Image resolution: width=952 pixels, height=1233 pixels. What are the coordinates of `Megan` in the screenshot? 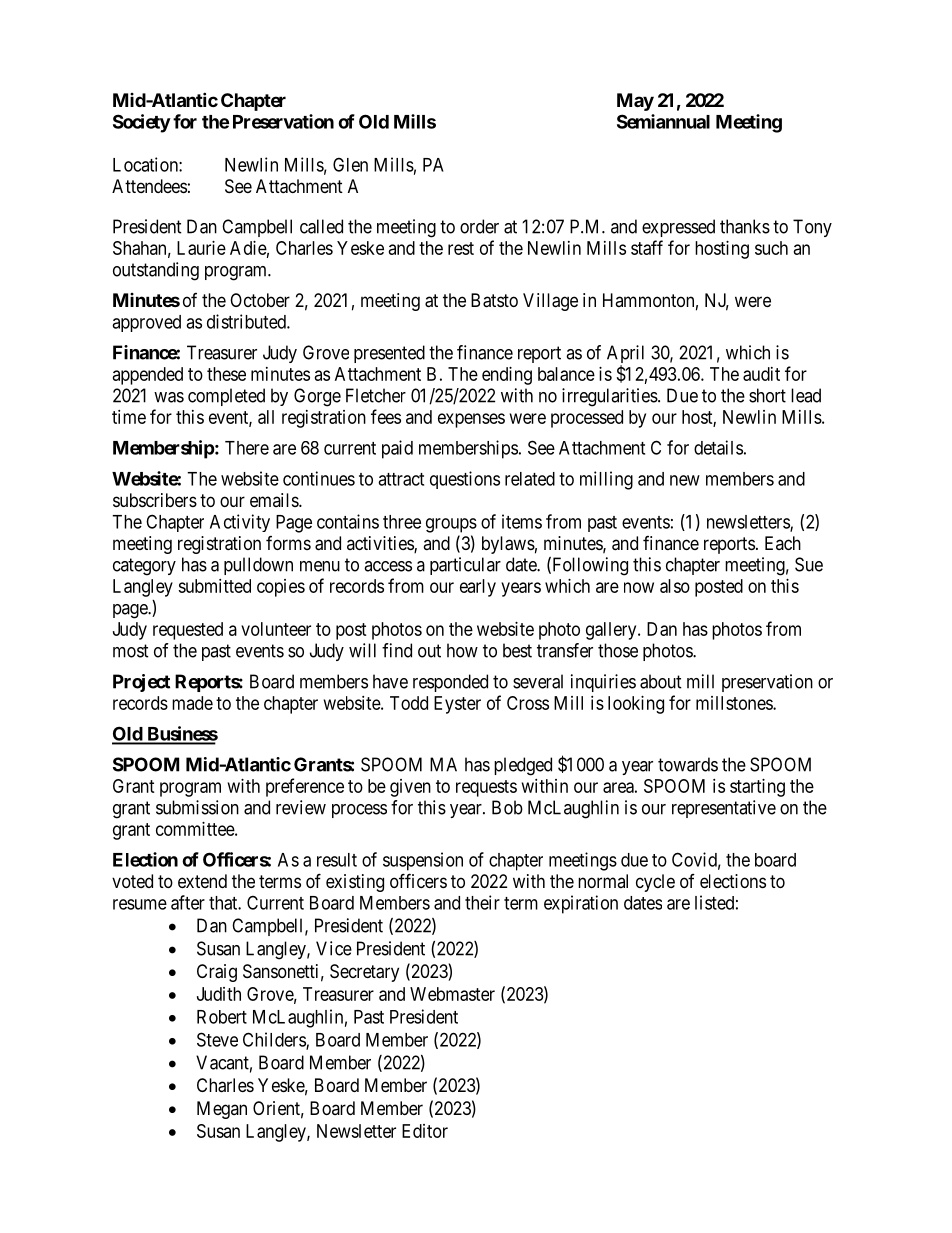 It's located at (222, 1110).
